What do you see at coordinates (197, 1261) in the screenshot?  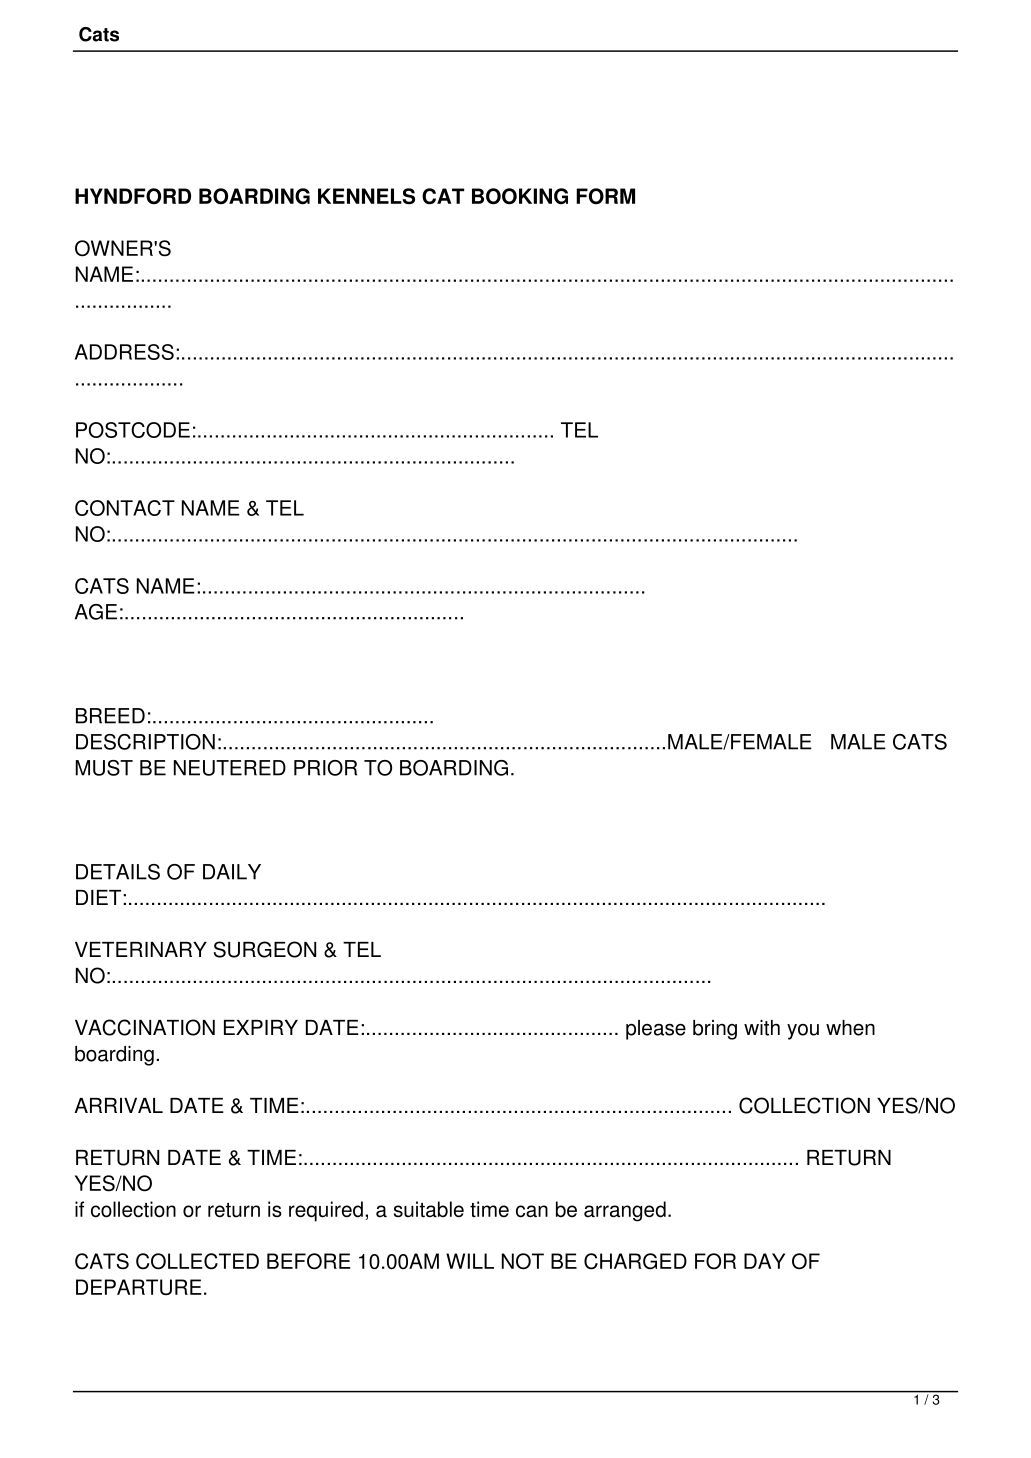 I see `COLLECTED` at bounding box center [197, 1261].
